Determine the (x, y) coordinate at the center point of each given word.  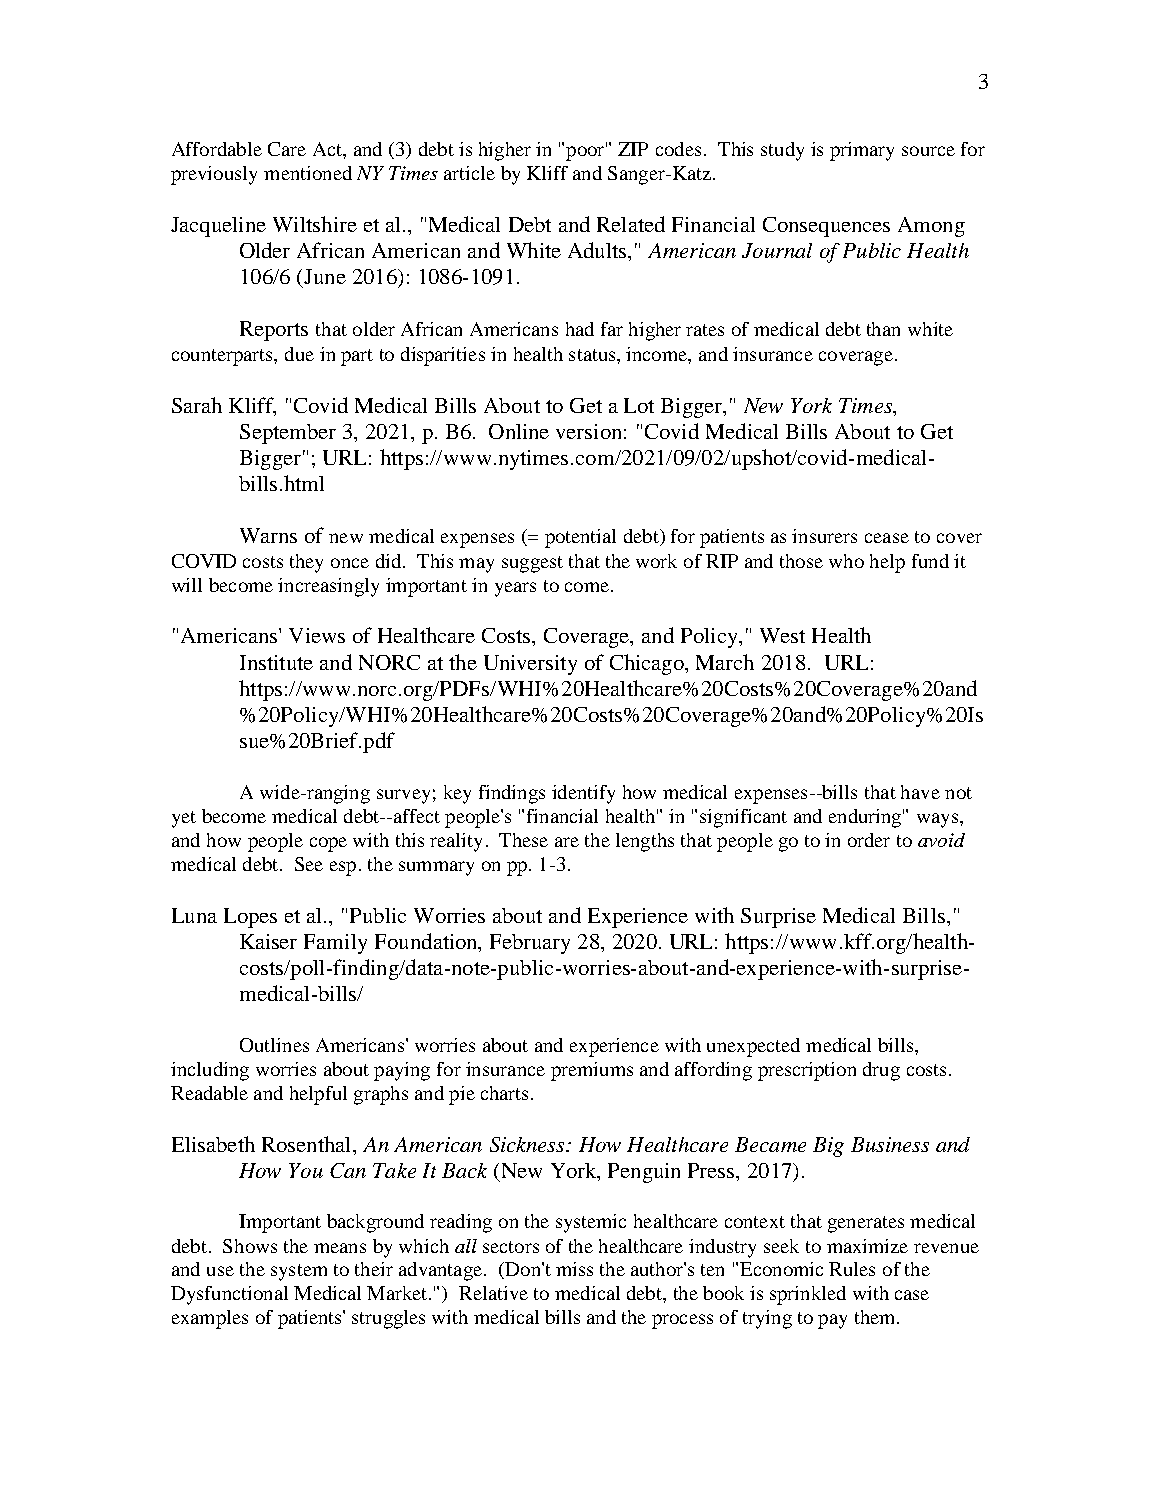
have (920, 792)
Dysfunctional (229, 1295)
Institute (276, 662)
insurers (824, 536)
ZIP (633, 149)
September (288, 434)
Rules (852, 1269)
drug (881, 1071)
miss (574, 1269)
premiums (592, 1071)
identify (583, 794)
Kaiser (268, 941)
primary (862, 151)
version (588, 431)
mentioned (308, 173)
